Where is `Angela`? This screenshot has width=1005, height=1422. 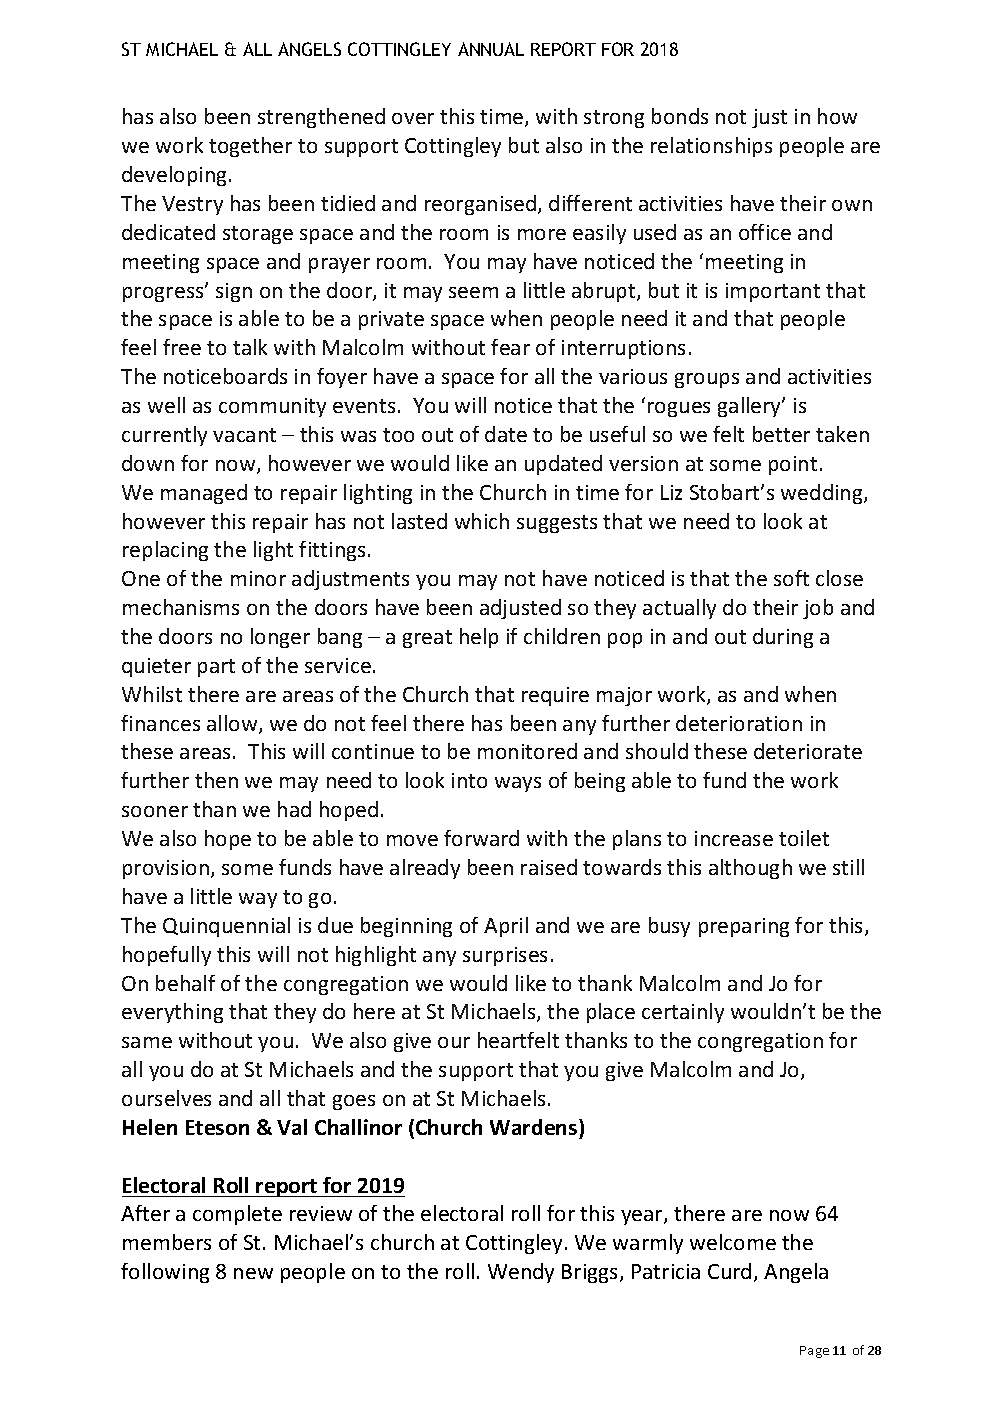 Angela is located at coordinates (796, 1273).
